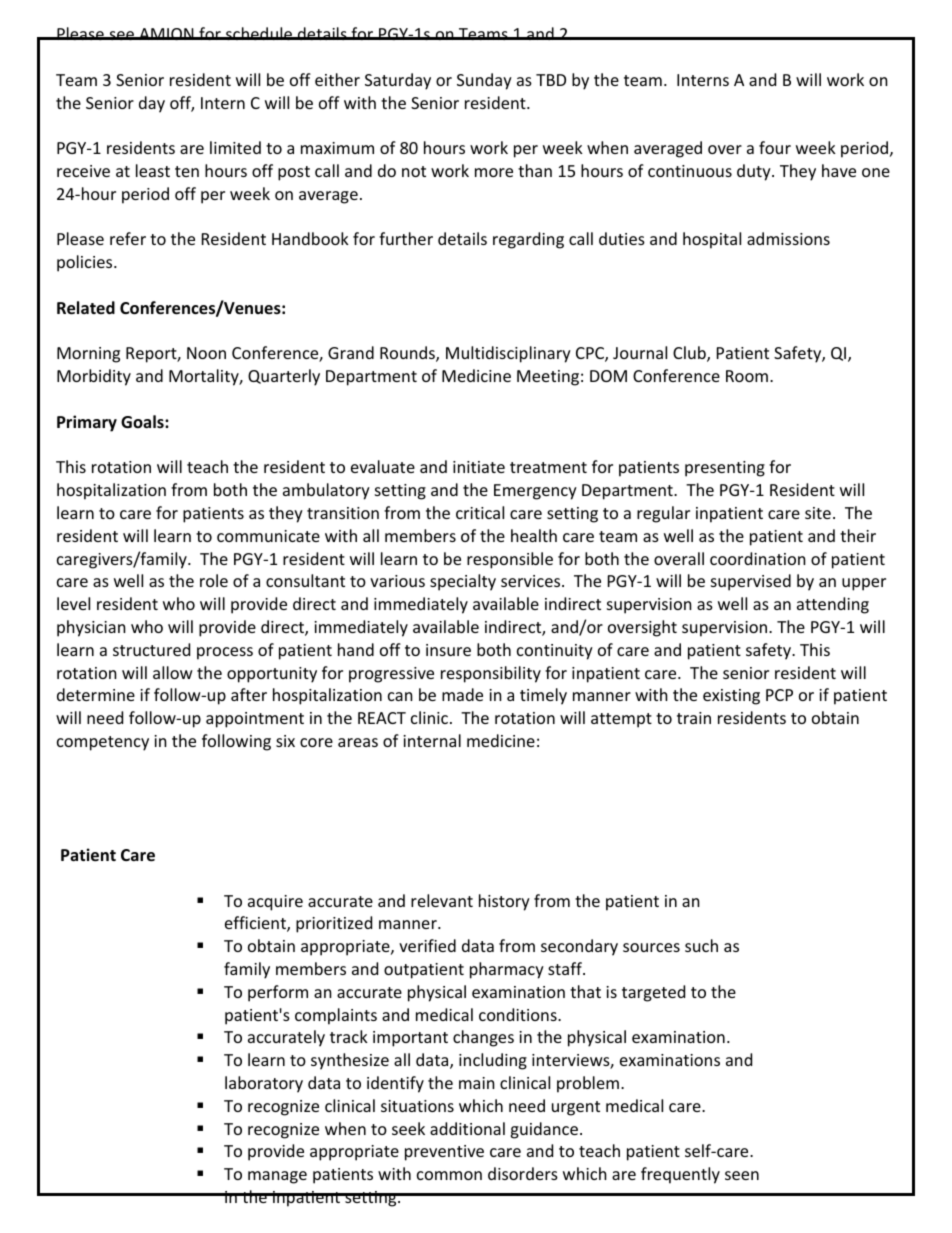 The image size is (952, 1233). I want to click on limited, so click(235, 147).
